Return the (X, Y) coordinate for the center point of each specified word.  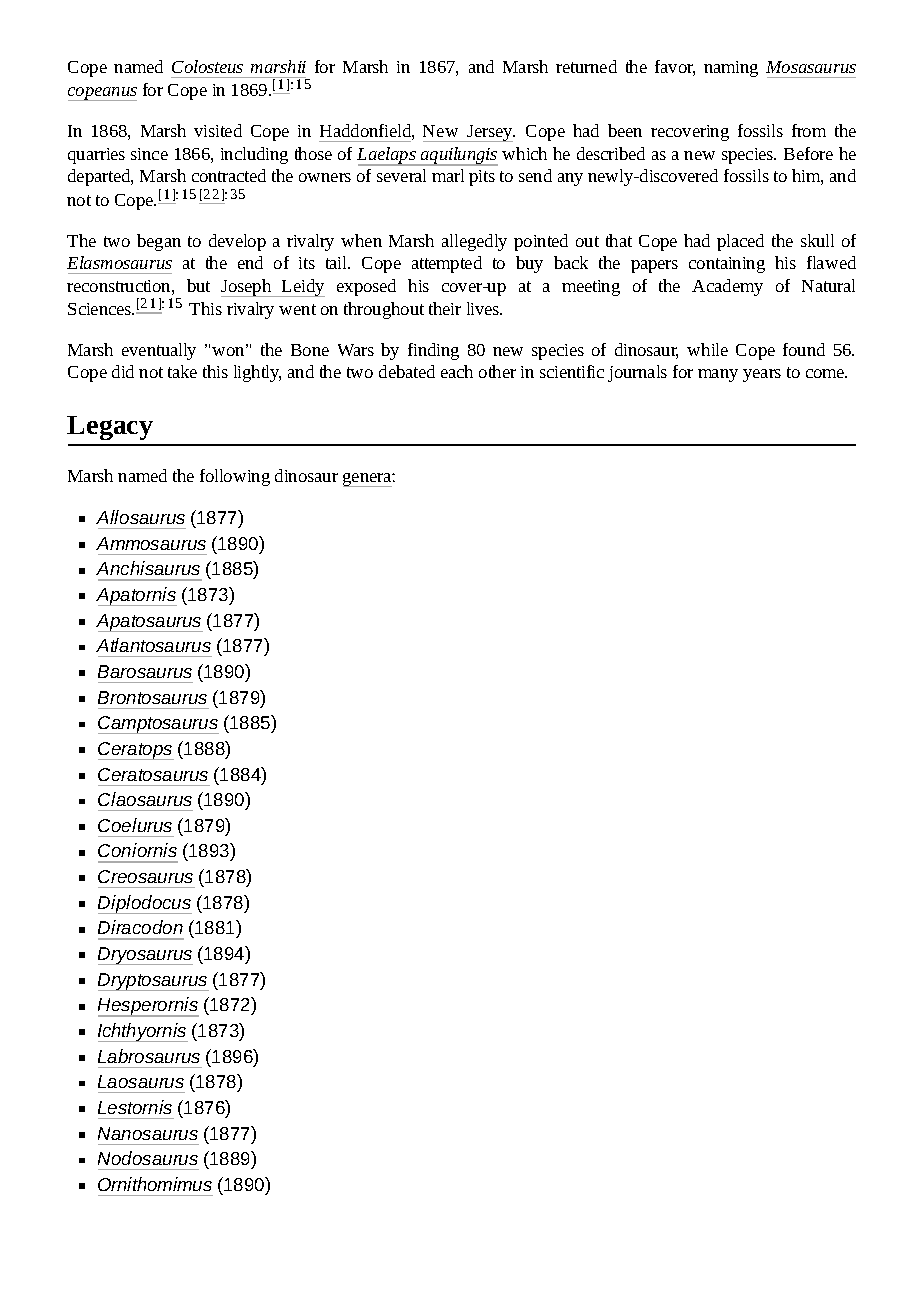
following (235, 477)
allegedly (474, 242)
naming (731, 69)
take (182, 371)
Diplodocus (145, 904)
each (457, 371)
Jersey (490, 133)
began (159, 242)
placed (740, 242)
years (762, 375)
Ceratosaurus (153, 774)
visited (218, 130)
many (718, 375)
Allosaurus (140, 517)
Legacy (110, 428)
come (826, 373)
